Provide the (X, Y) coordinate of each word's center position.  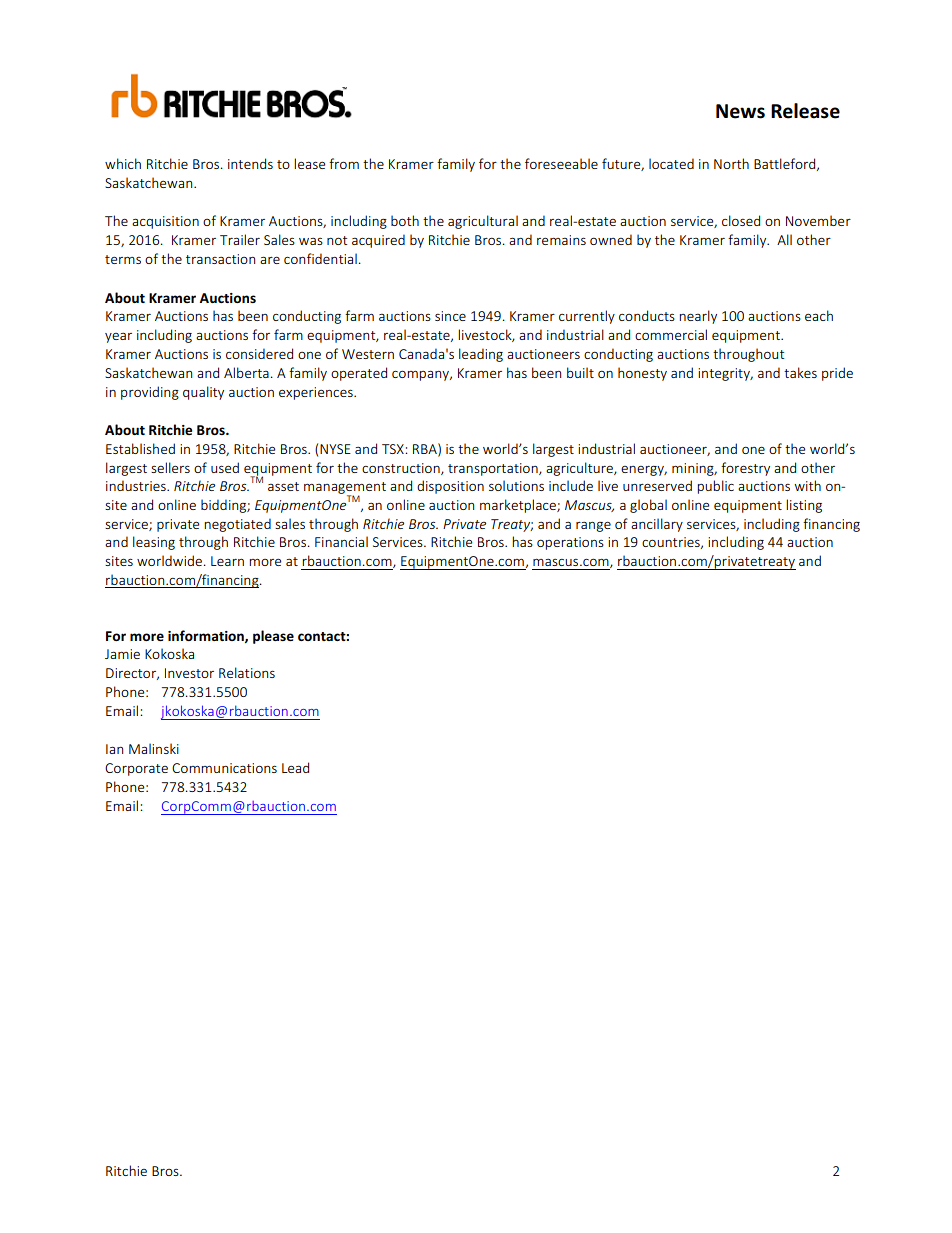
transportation (494, 469)
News (740, 111)
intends (250, 163)
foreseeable (561, 163)
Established (140, 448)
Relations (247, 672)
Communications (224, 768)
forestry (745, 469)
